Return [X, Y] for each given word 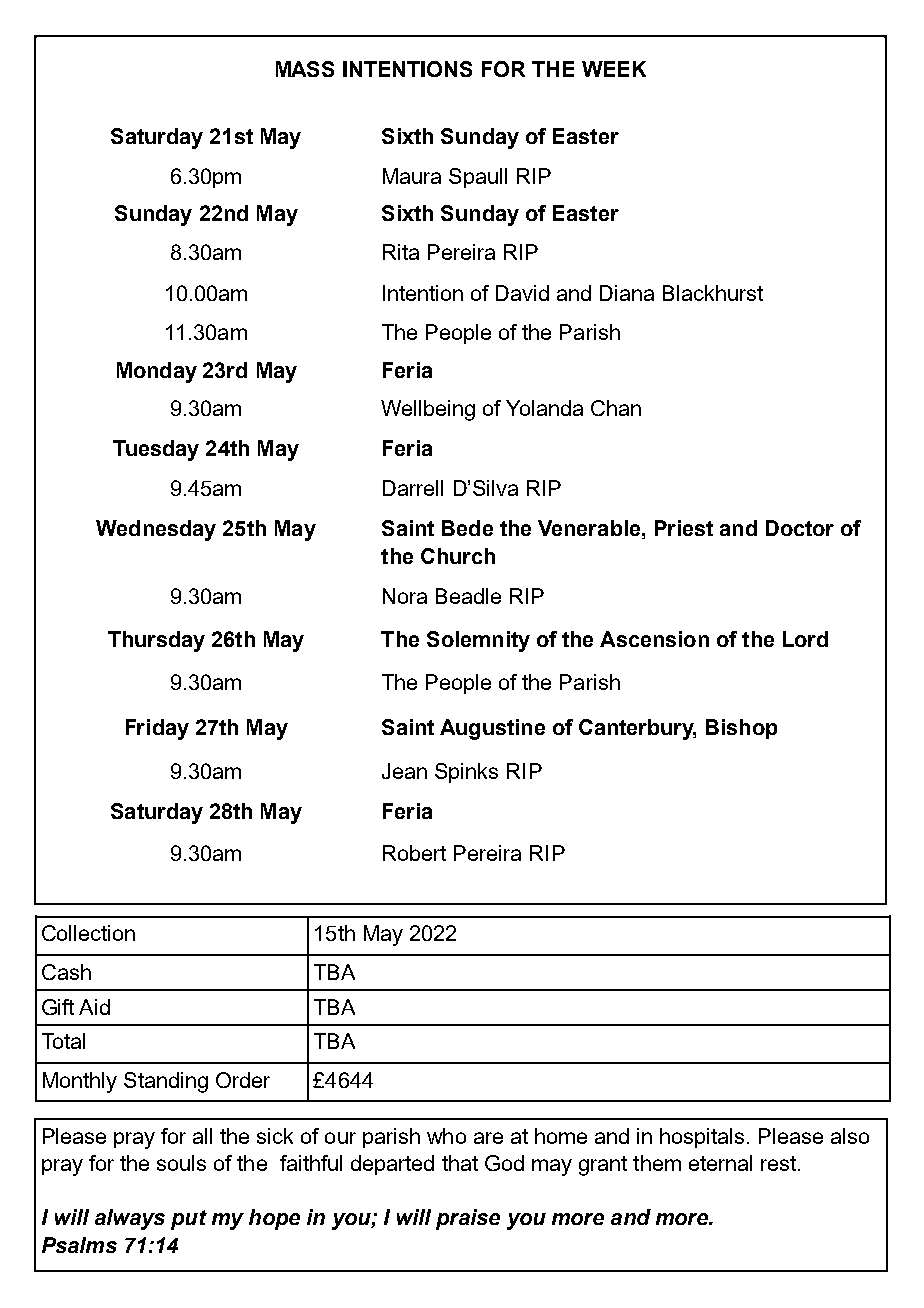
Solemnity [478, 641]
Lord [805, 639]
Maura [412, 176]
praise [468, 1219]
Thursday [156, 641]
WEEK [614, 69]
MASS [305, 69]
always [130, 1219]
